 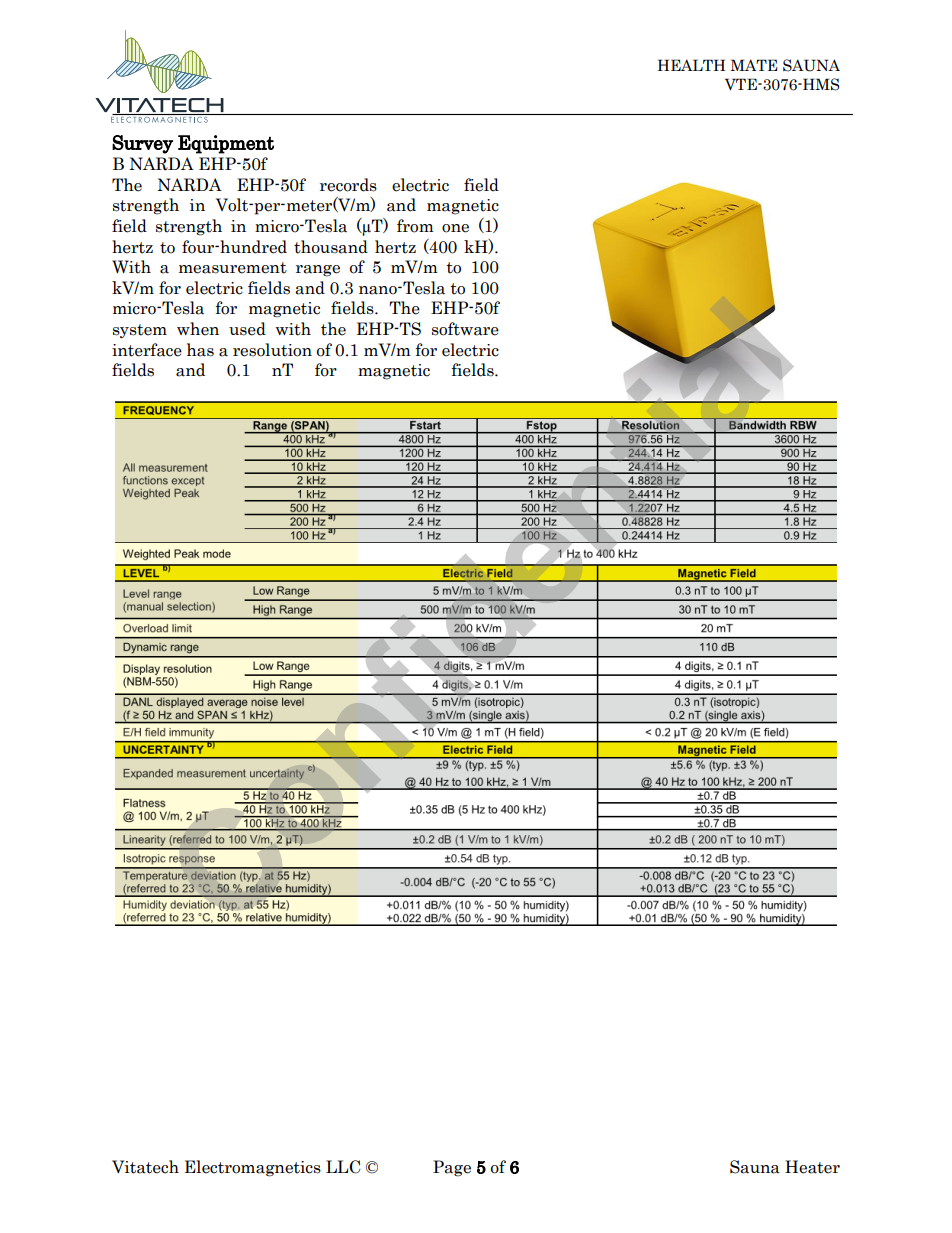 What do you see at coordinates (415, 226) in the page?
I see `from` at bounding box center [415, 226].
